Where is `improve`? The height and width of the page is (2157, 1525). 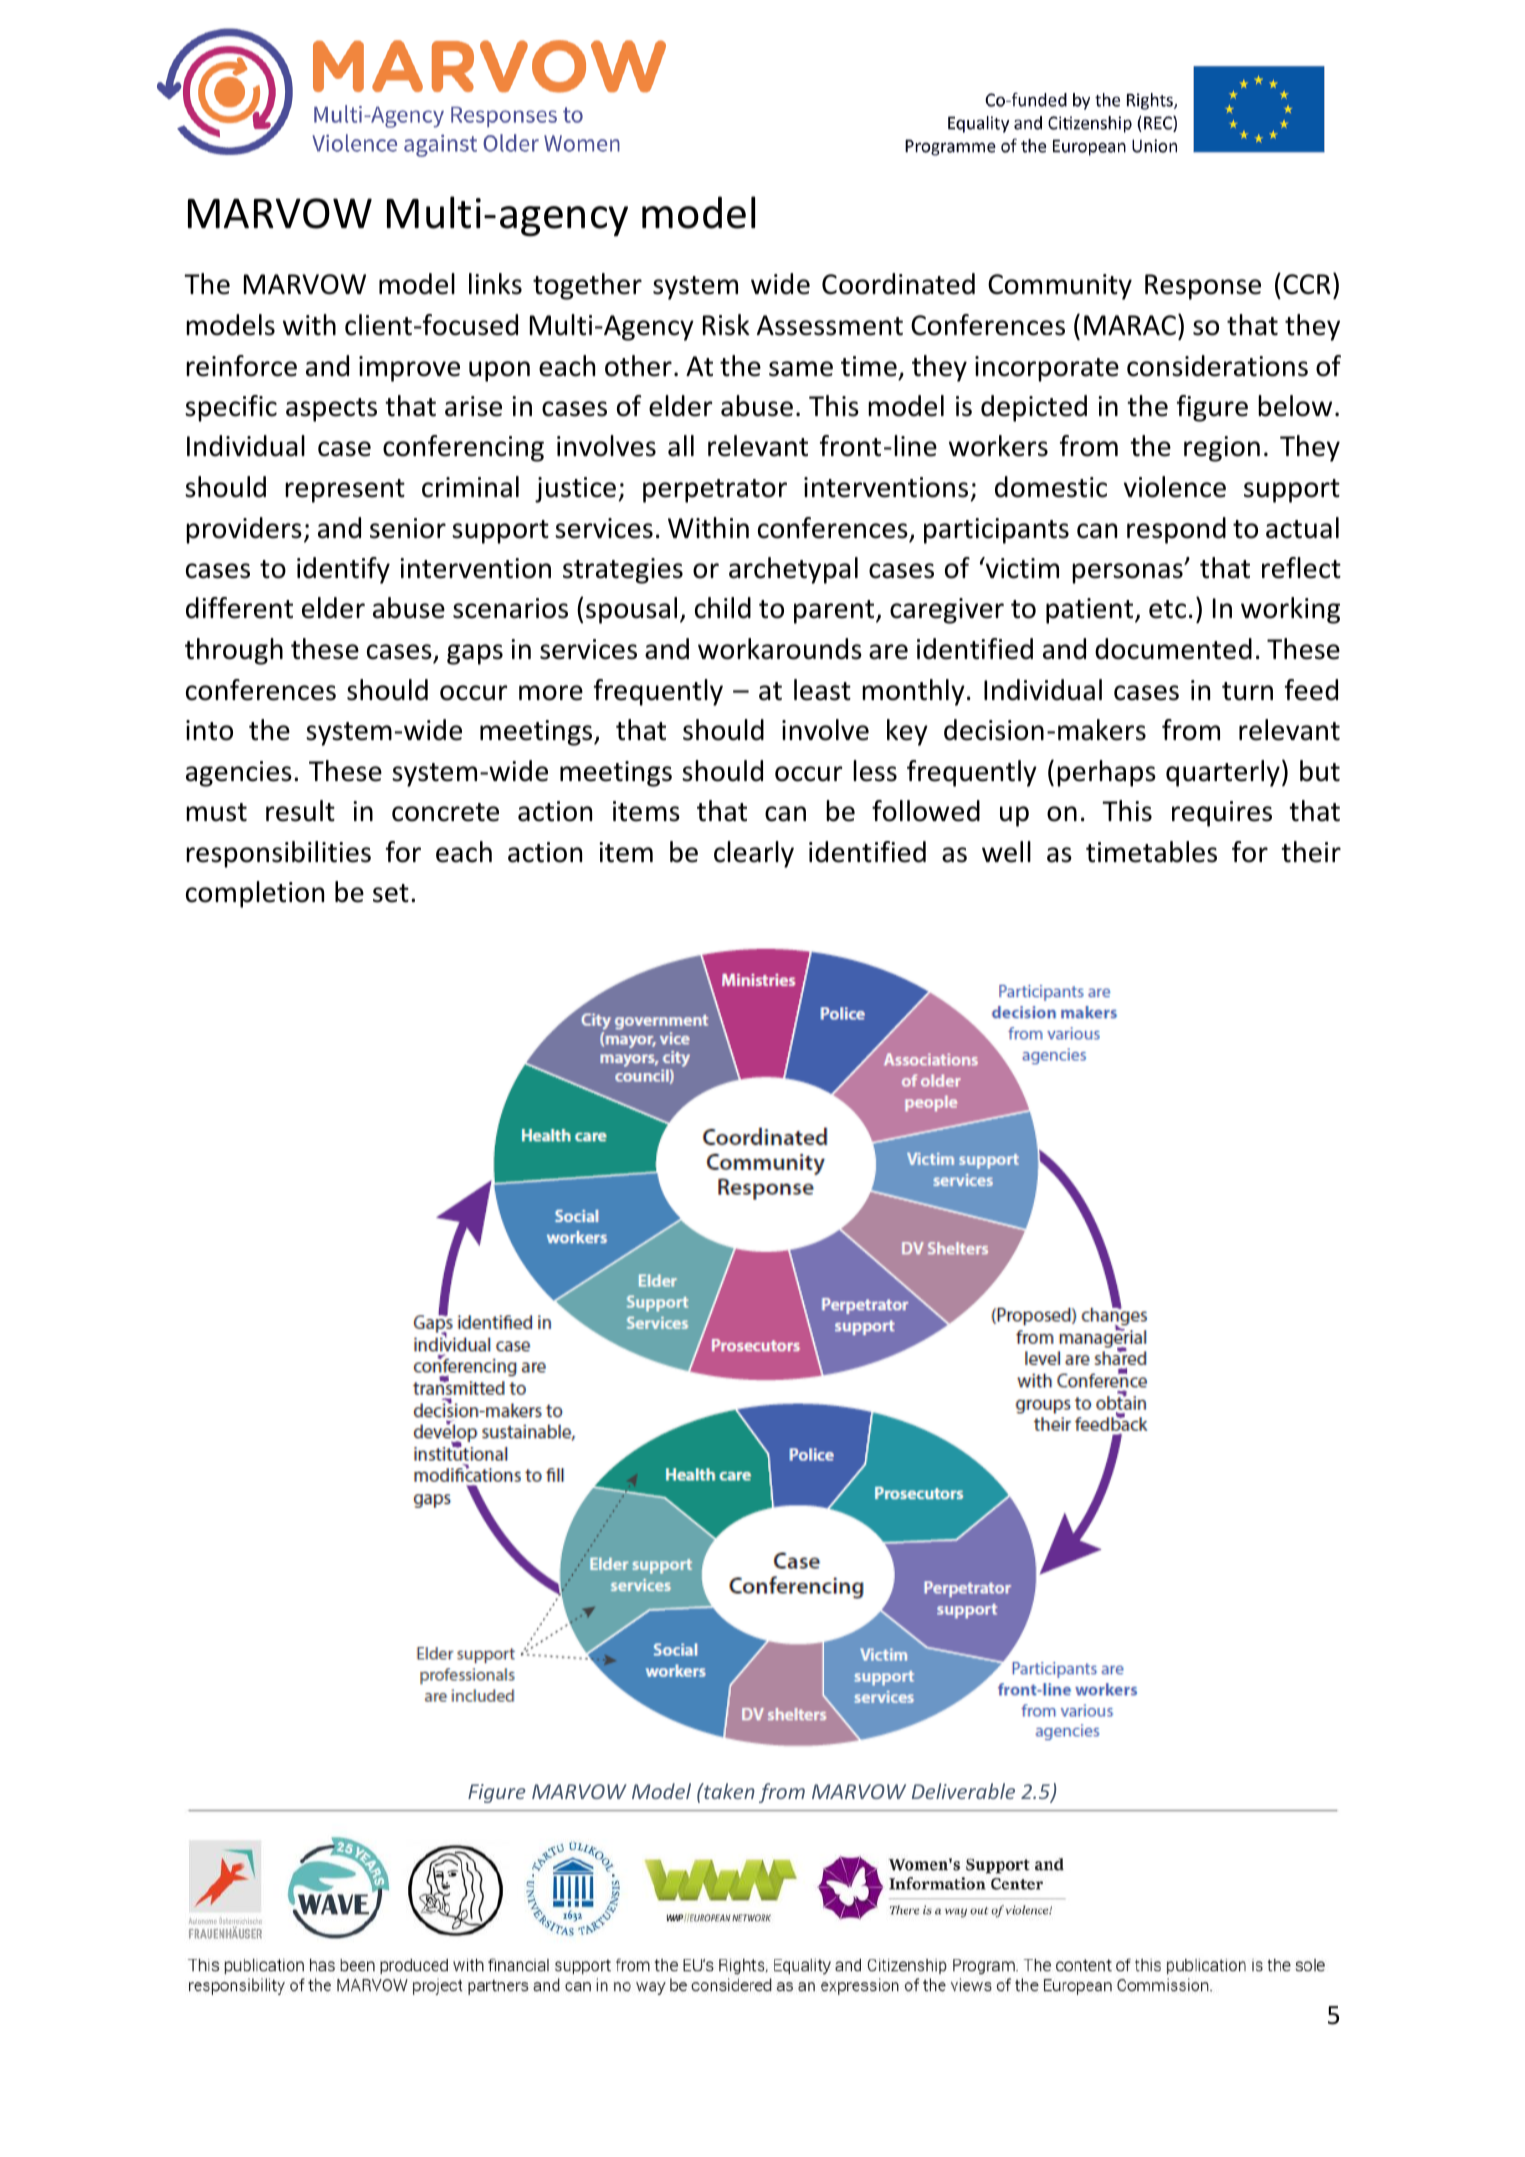 improve is located at coordinates (409, 369).
